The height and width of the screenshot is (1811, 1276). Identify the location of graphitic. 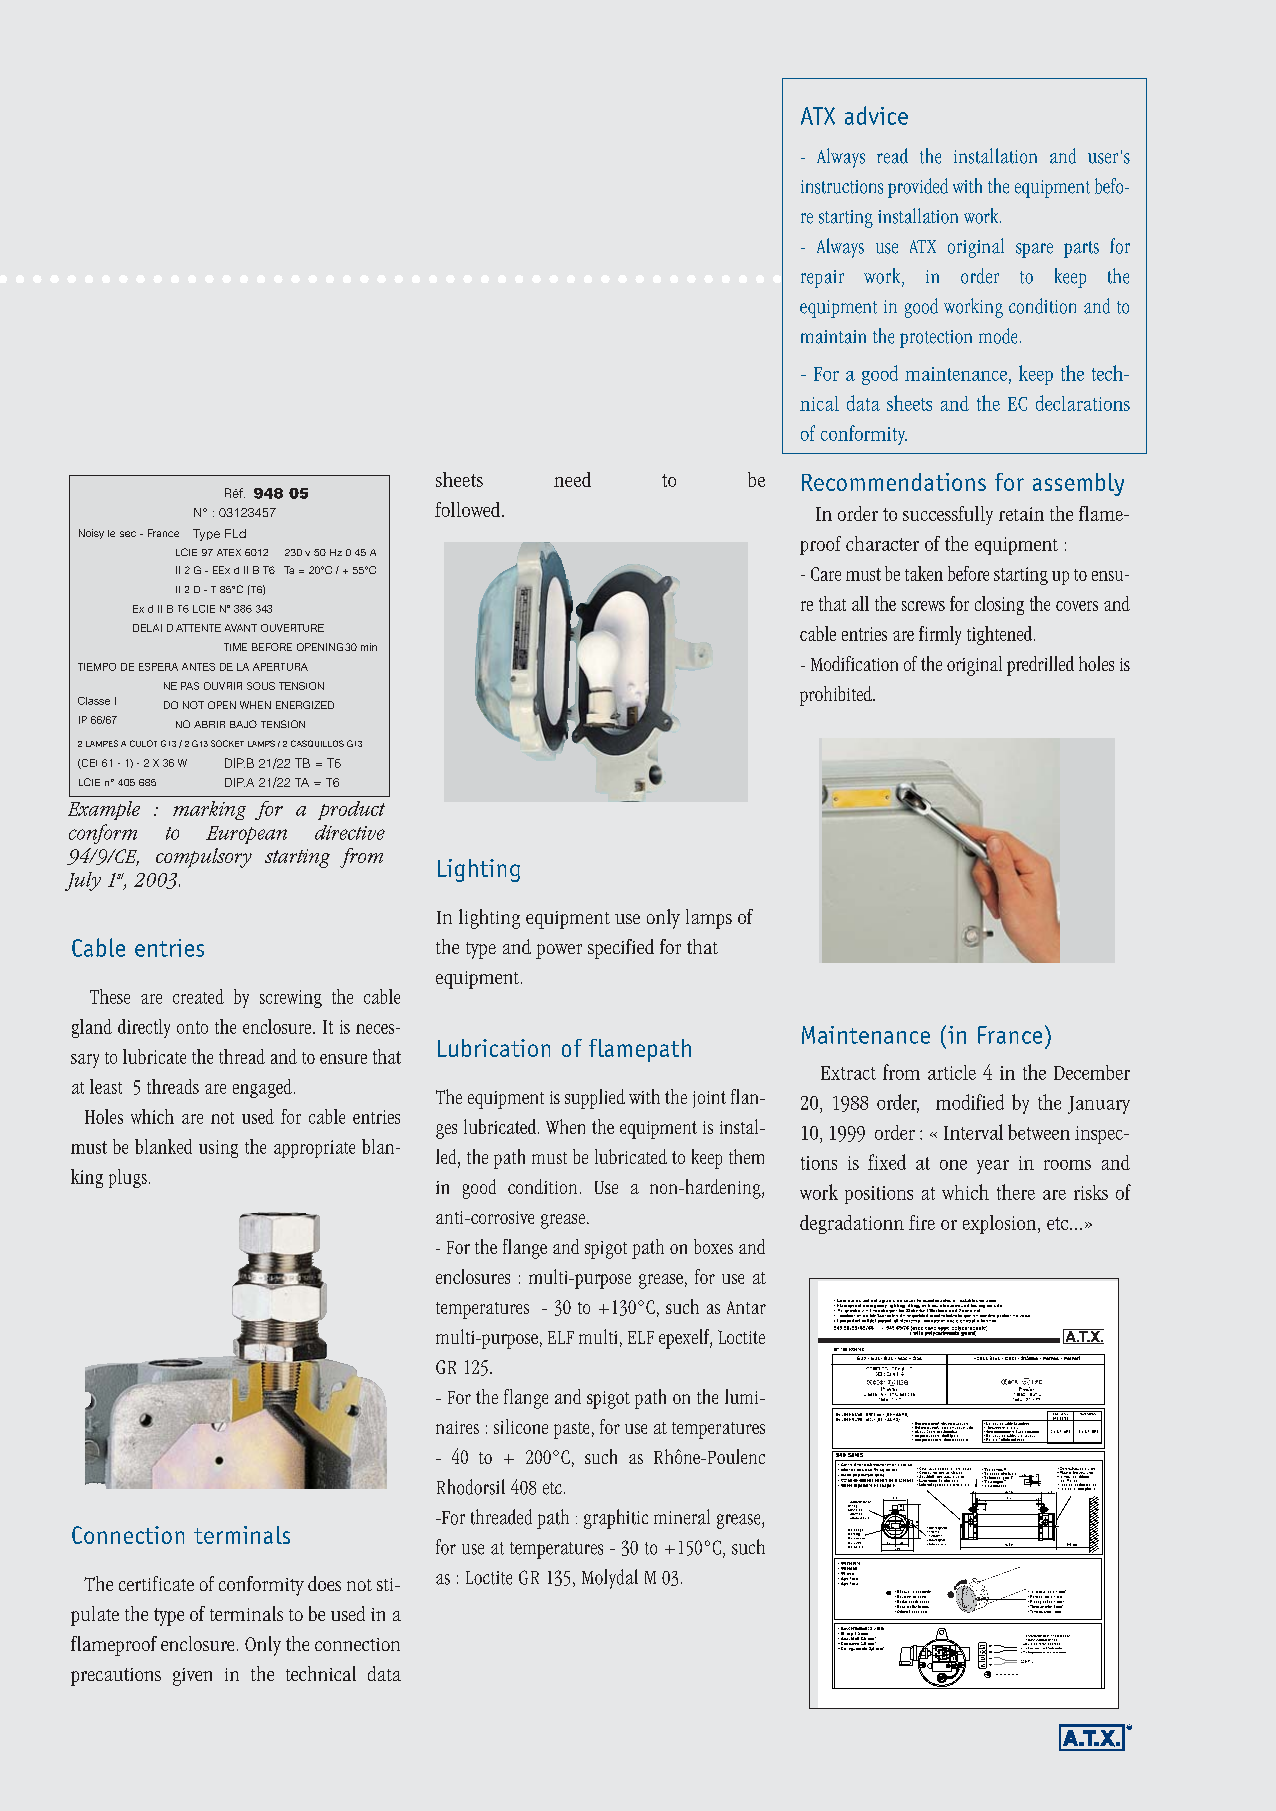
(616, 1519).
